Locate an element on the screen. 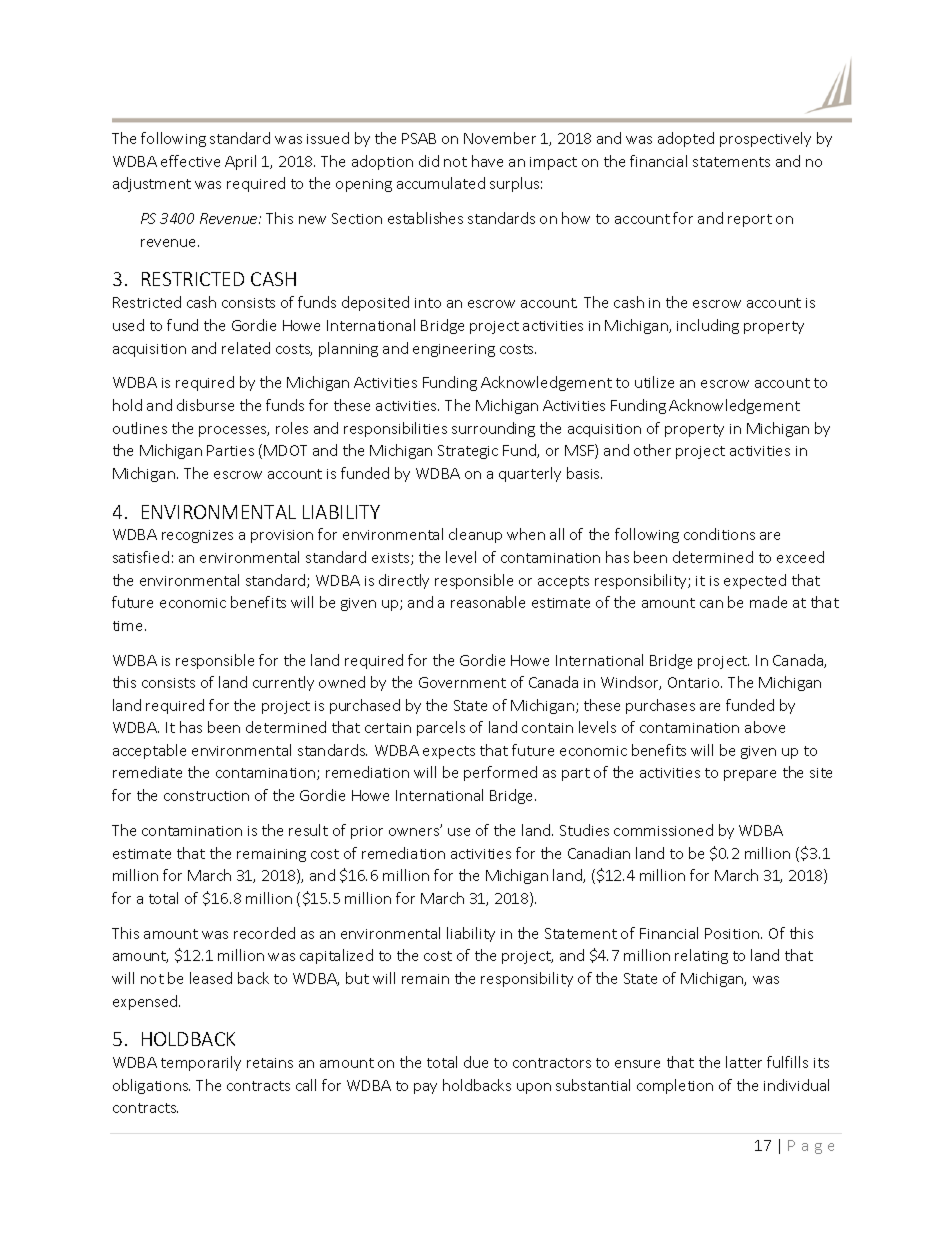  Strategic is located at coordinates (468, 452).
